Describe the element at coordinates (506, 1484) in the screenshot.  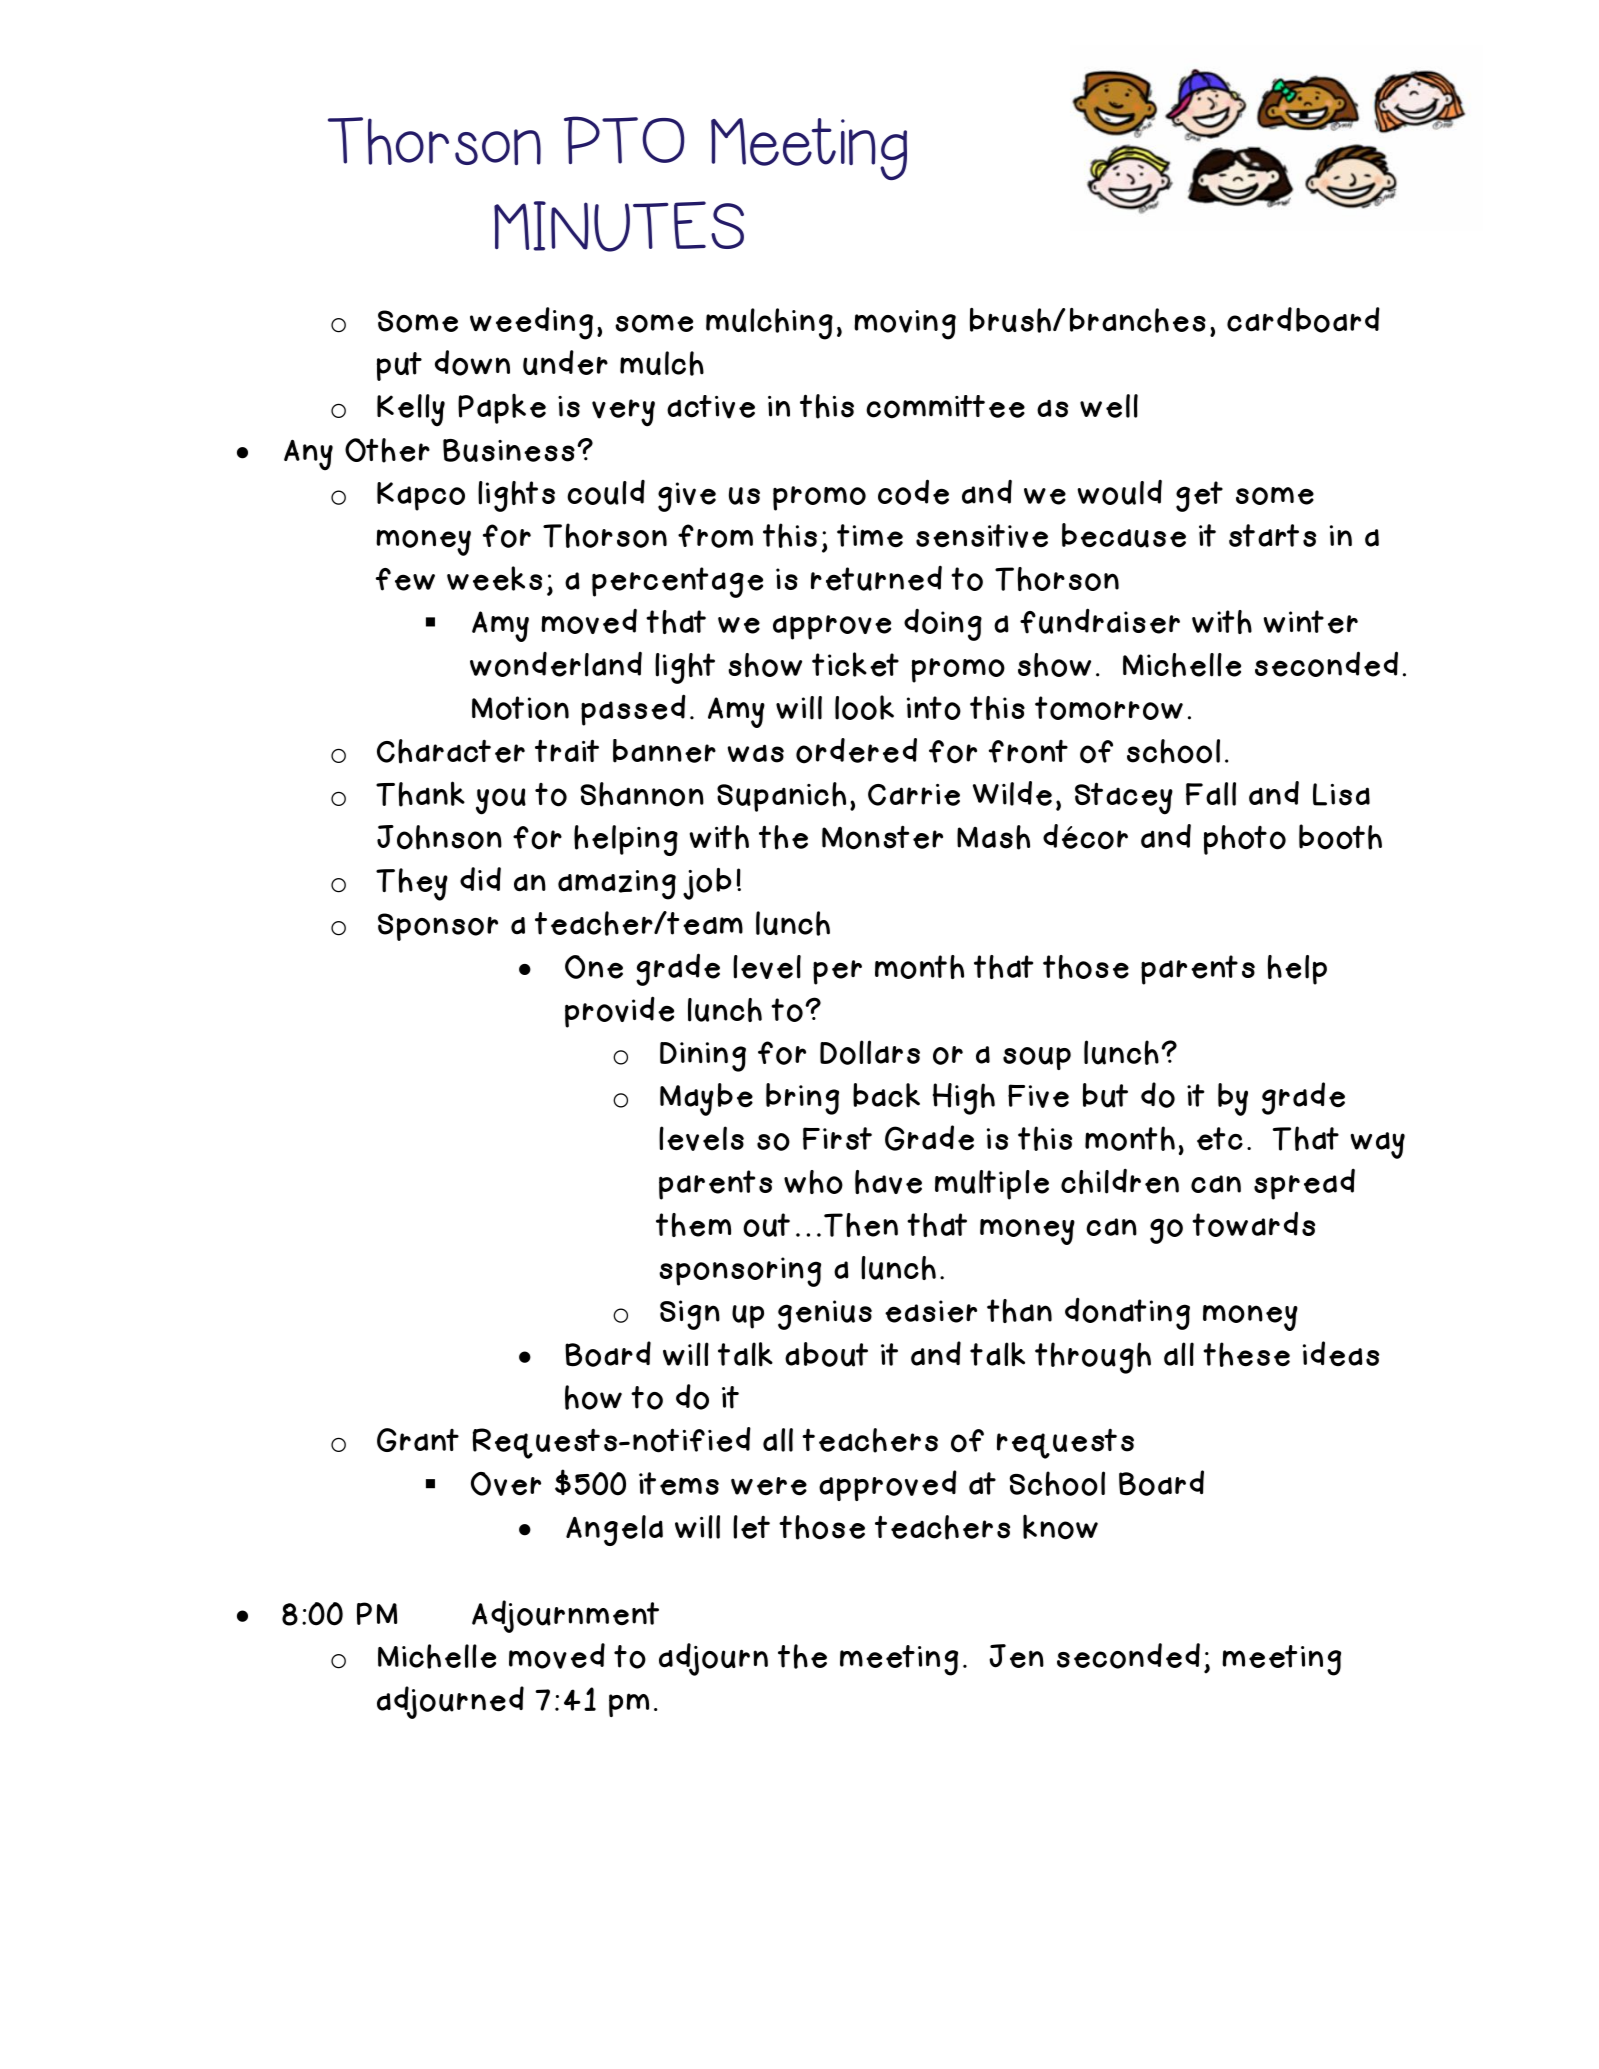
I see `Over` at that location.
